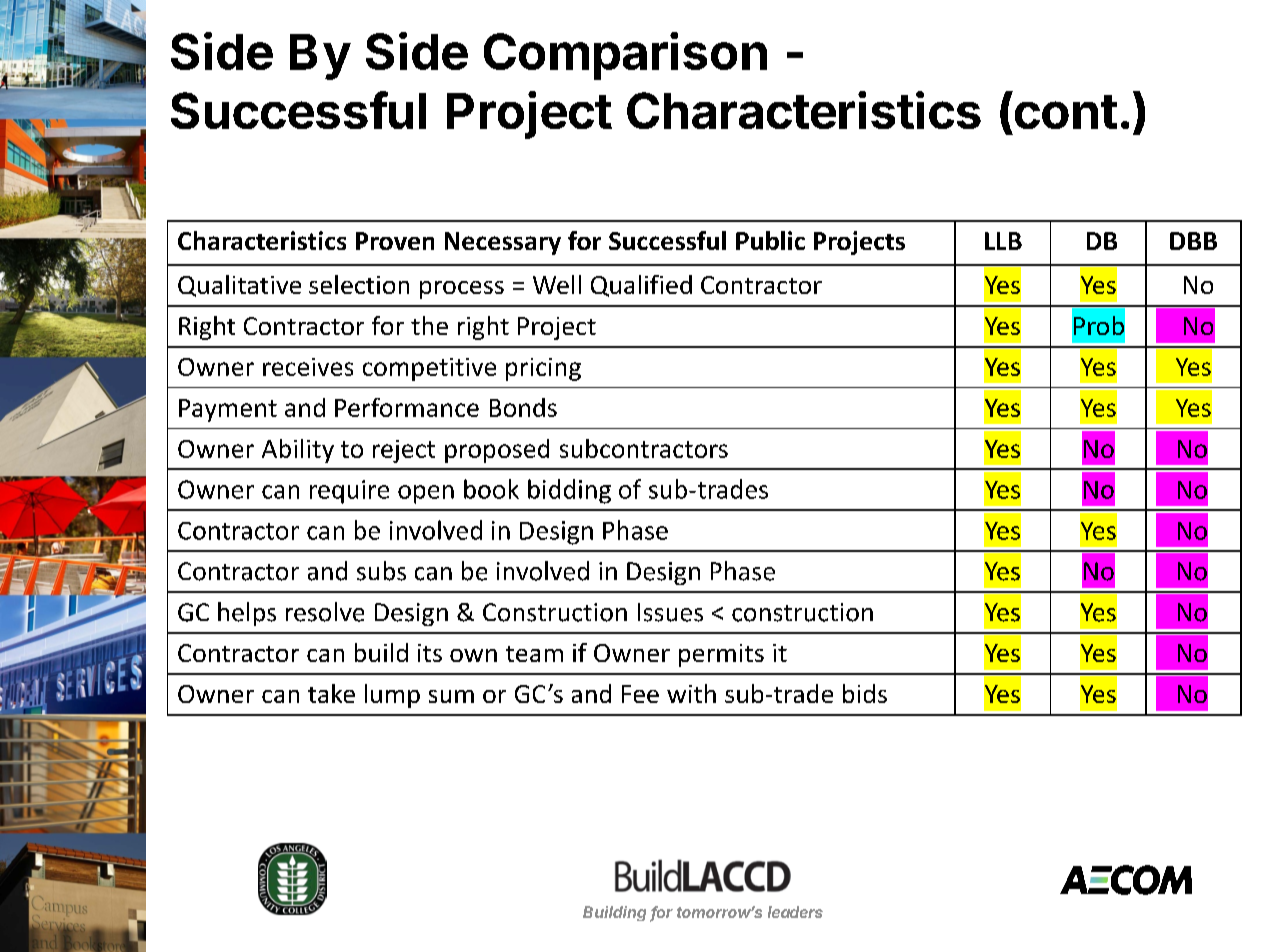 The image size is (1270, 952). Describe the element at coordinates (331, 693) in the screenshot. I see `take` at that location.
